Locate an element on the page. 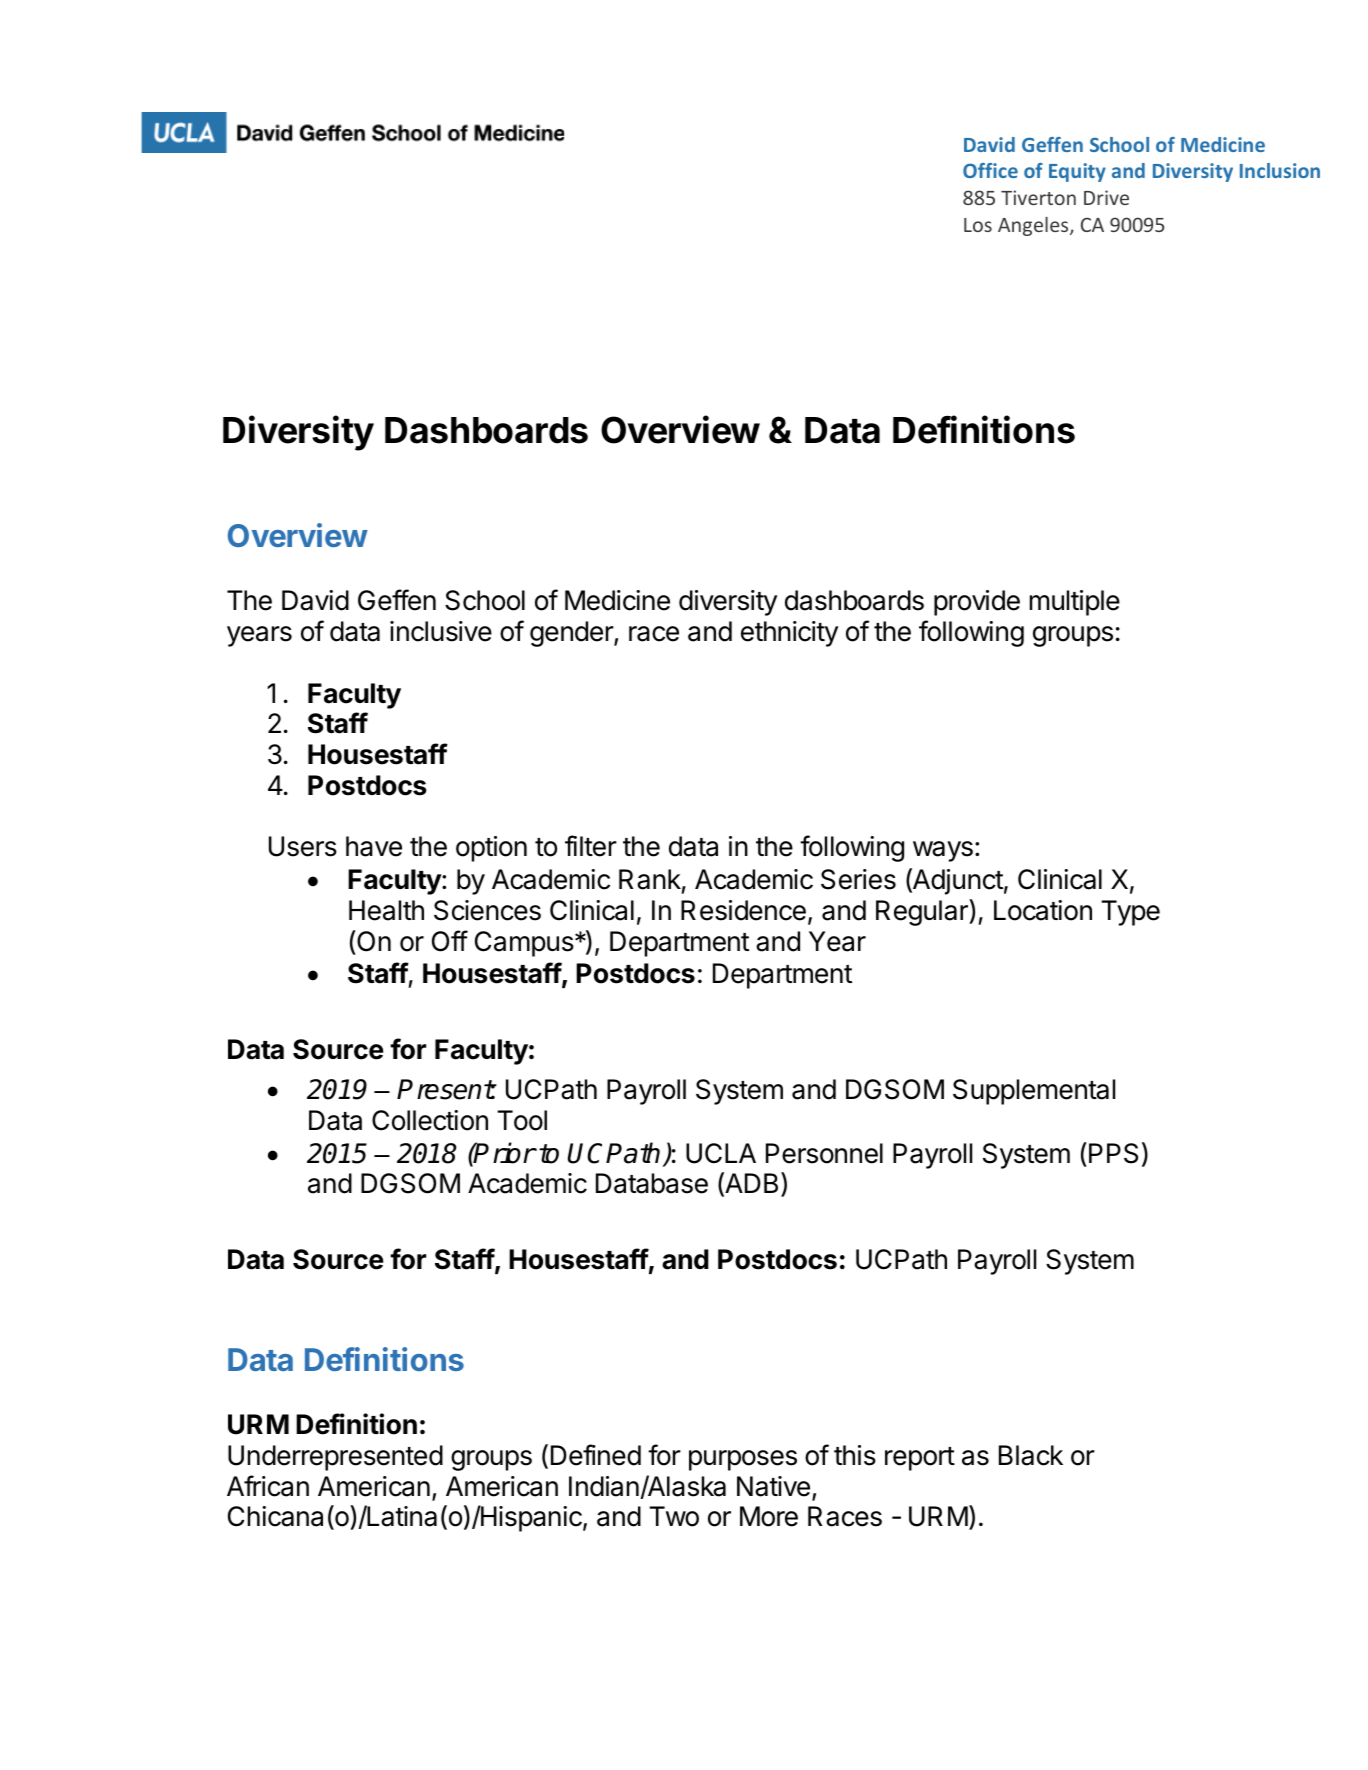 The height and width of the image is (1770, 1368). African is located at coordinates (268, 1486).
